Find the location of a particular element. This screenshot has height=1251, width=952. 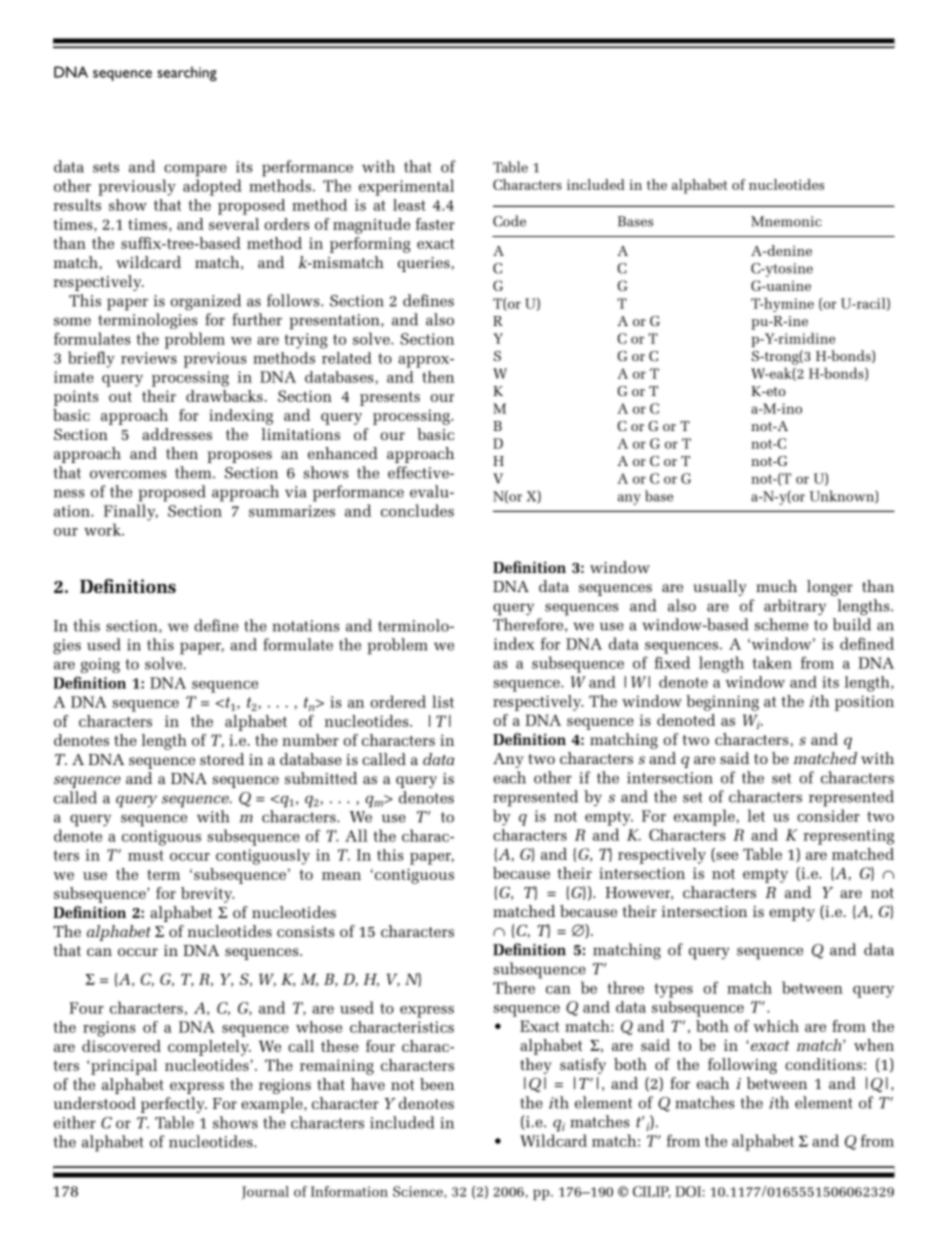

list is located at coordinates (443, 701).
